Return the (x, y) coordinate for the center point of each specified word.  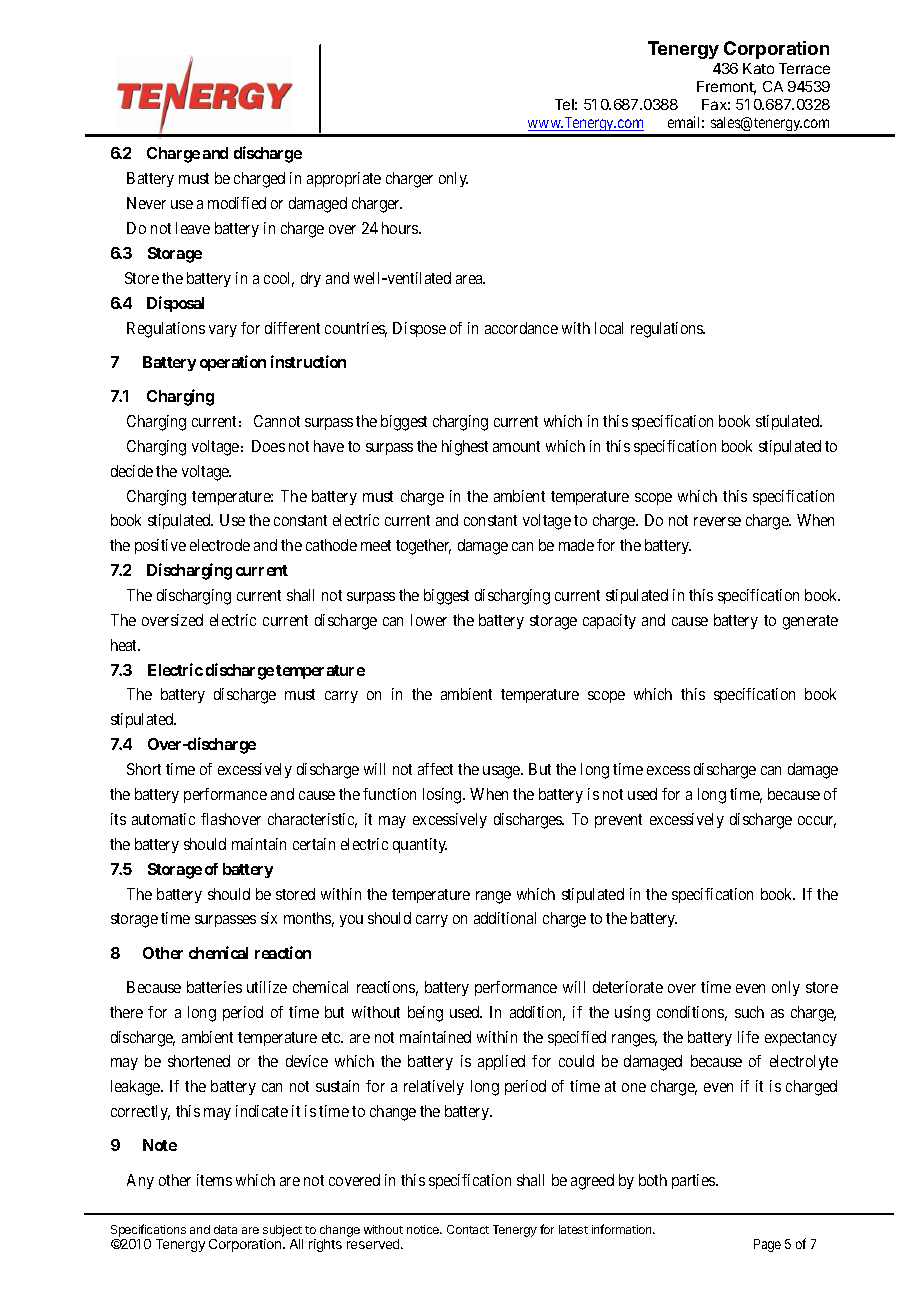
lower (429, 620)
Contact (468, 1229)
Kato (758, 68)
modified (237, 203)
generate (810, 622)
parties (694, 1181)
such (749, 1012)
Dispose (419, 329)
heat (125, 645)
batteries (214, 987)
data (225, 1229)
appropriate (344, 179)
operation (233, 363)
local (609, 328)
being (425, 1014)
